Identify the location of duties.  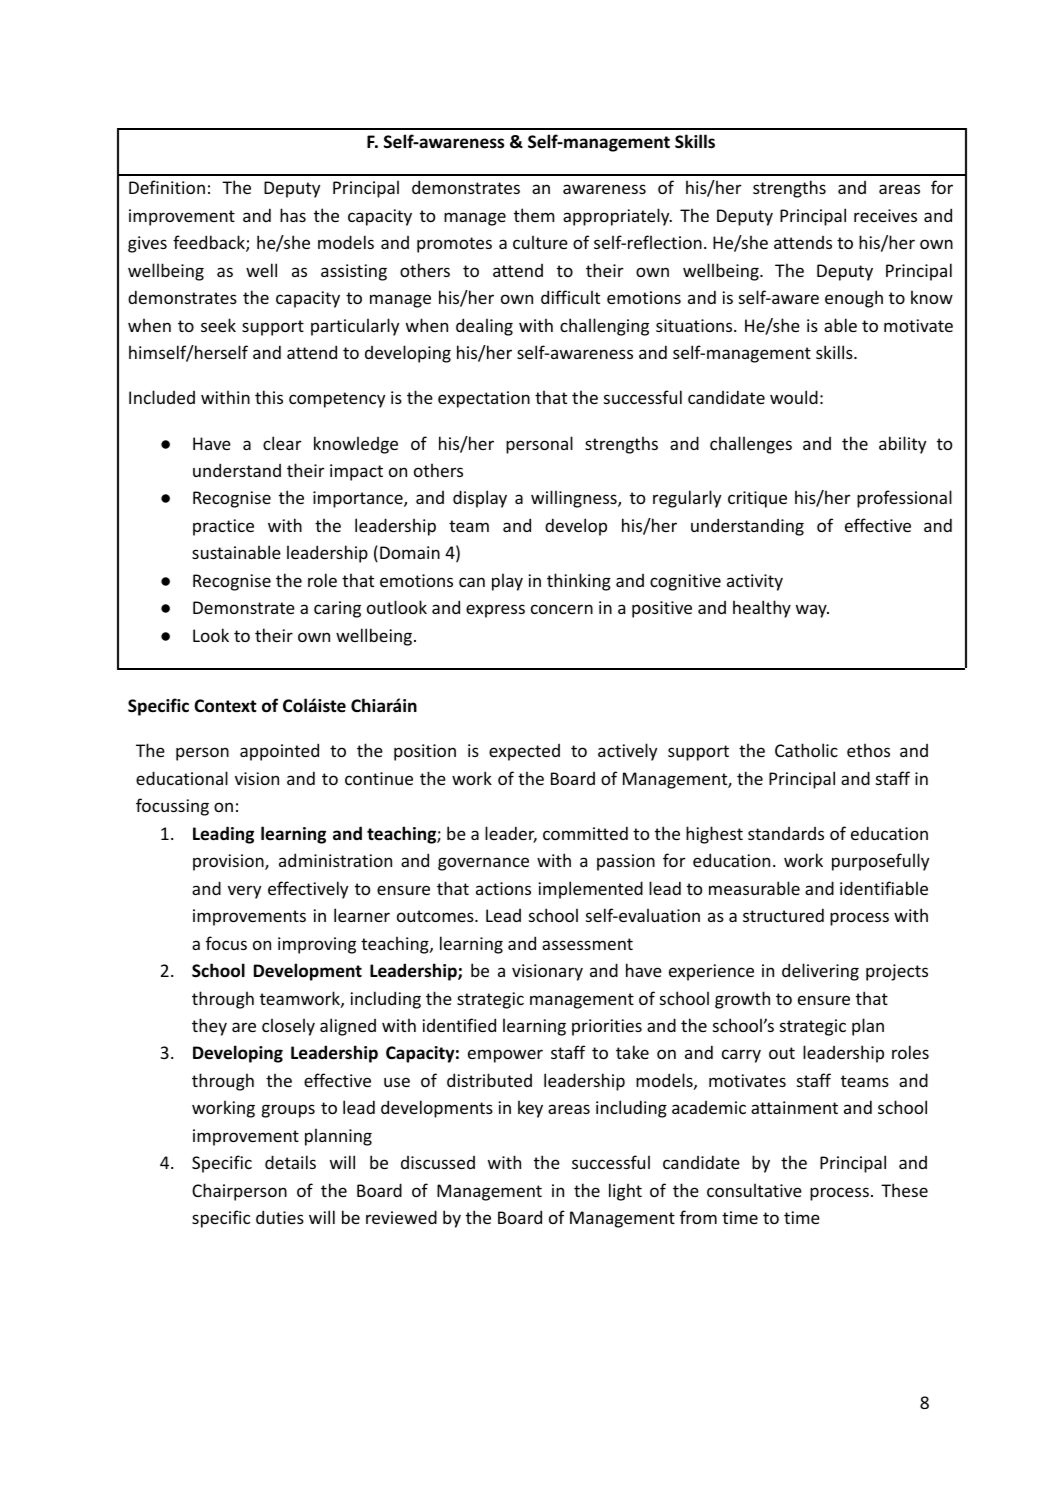
(280, 1217).
